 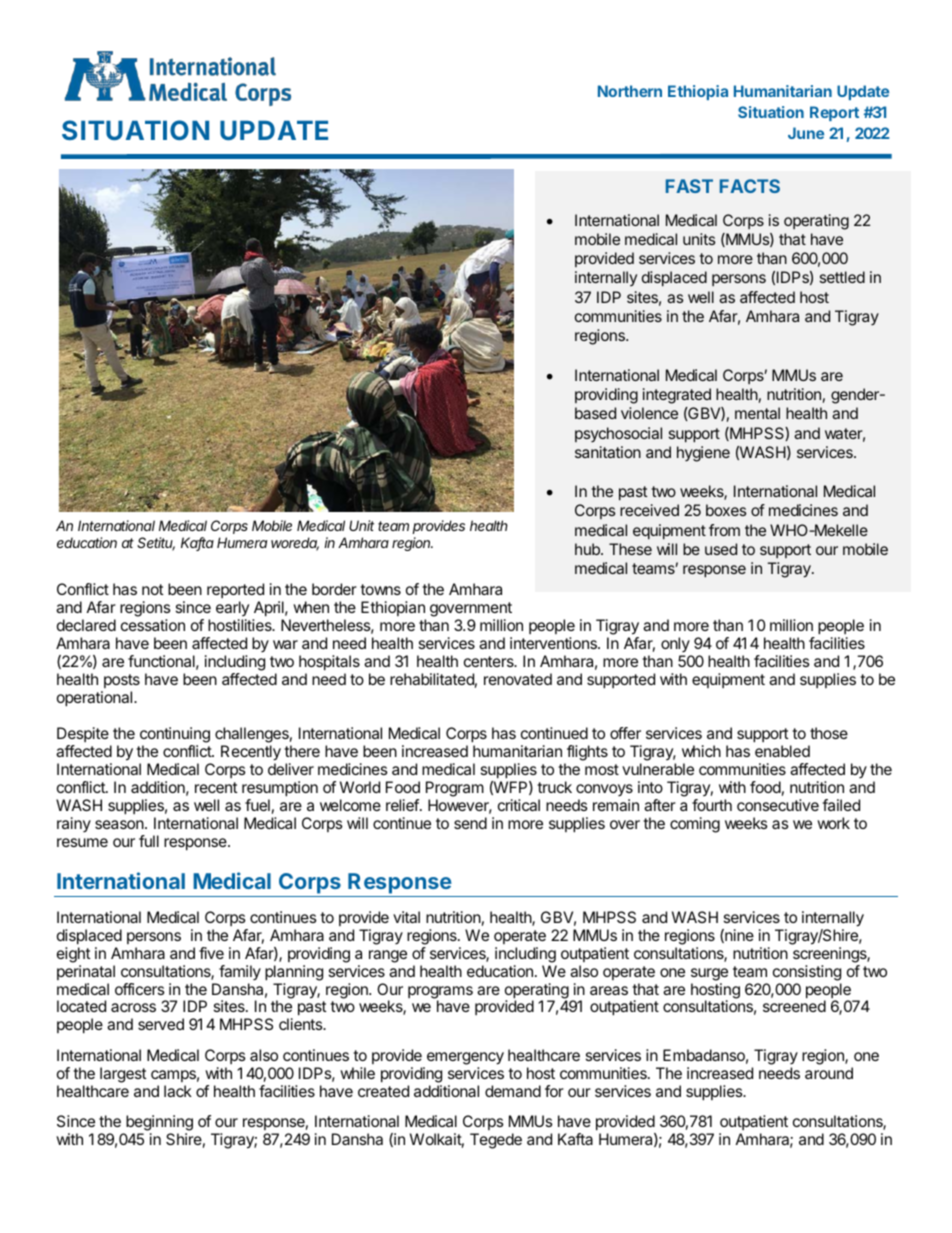 What do you see at coordinates (175, 736) in the page?
I see `continuing` at bounding box center [175, 736].
